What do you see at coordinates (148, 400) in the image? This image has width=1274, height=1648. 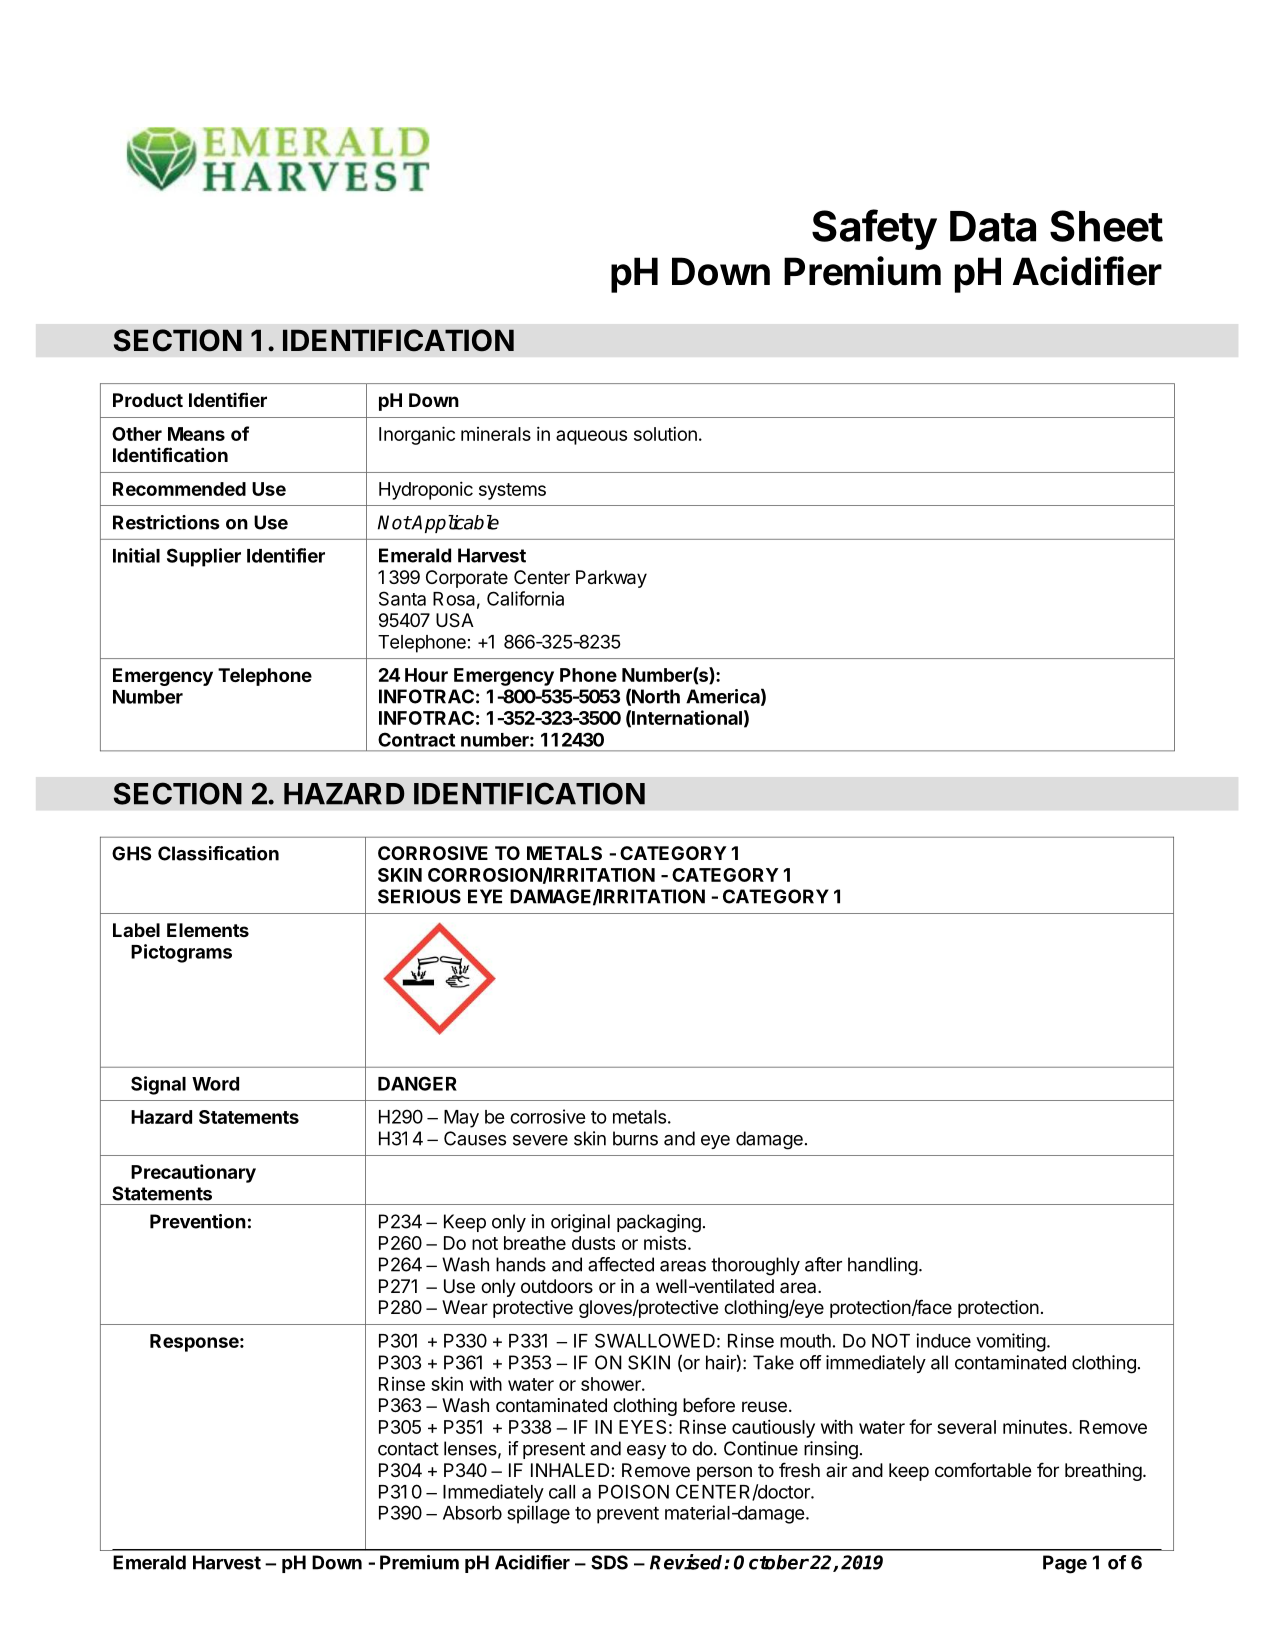 I see `Product` at bounding box center [148, 400].
